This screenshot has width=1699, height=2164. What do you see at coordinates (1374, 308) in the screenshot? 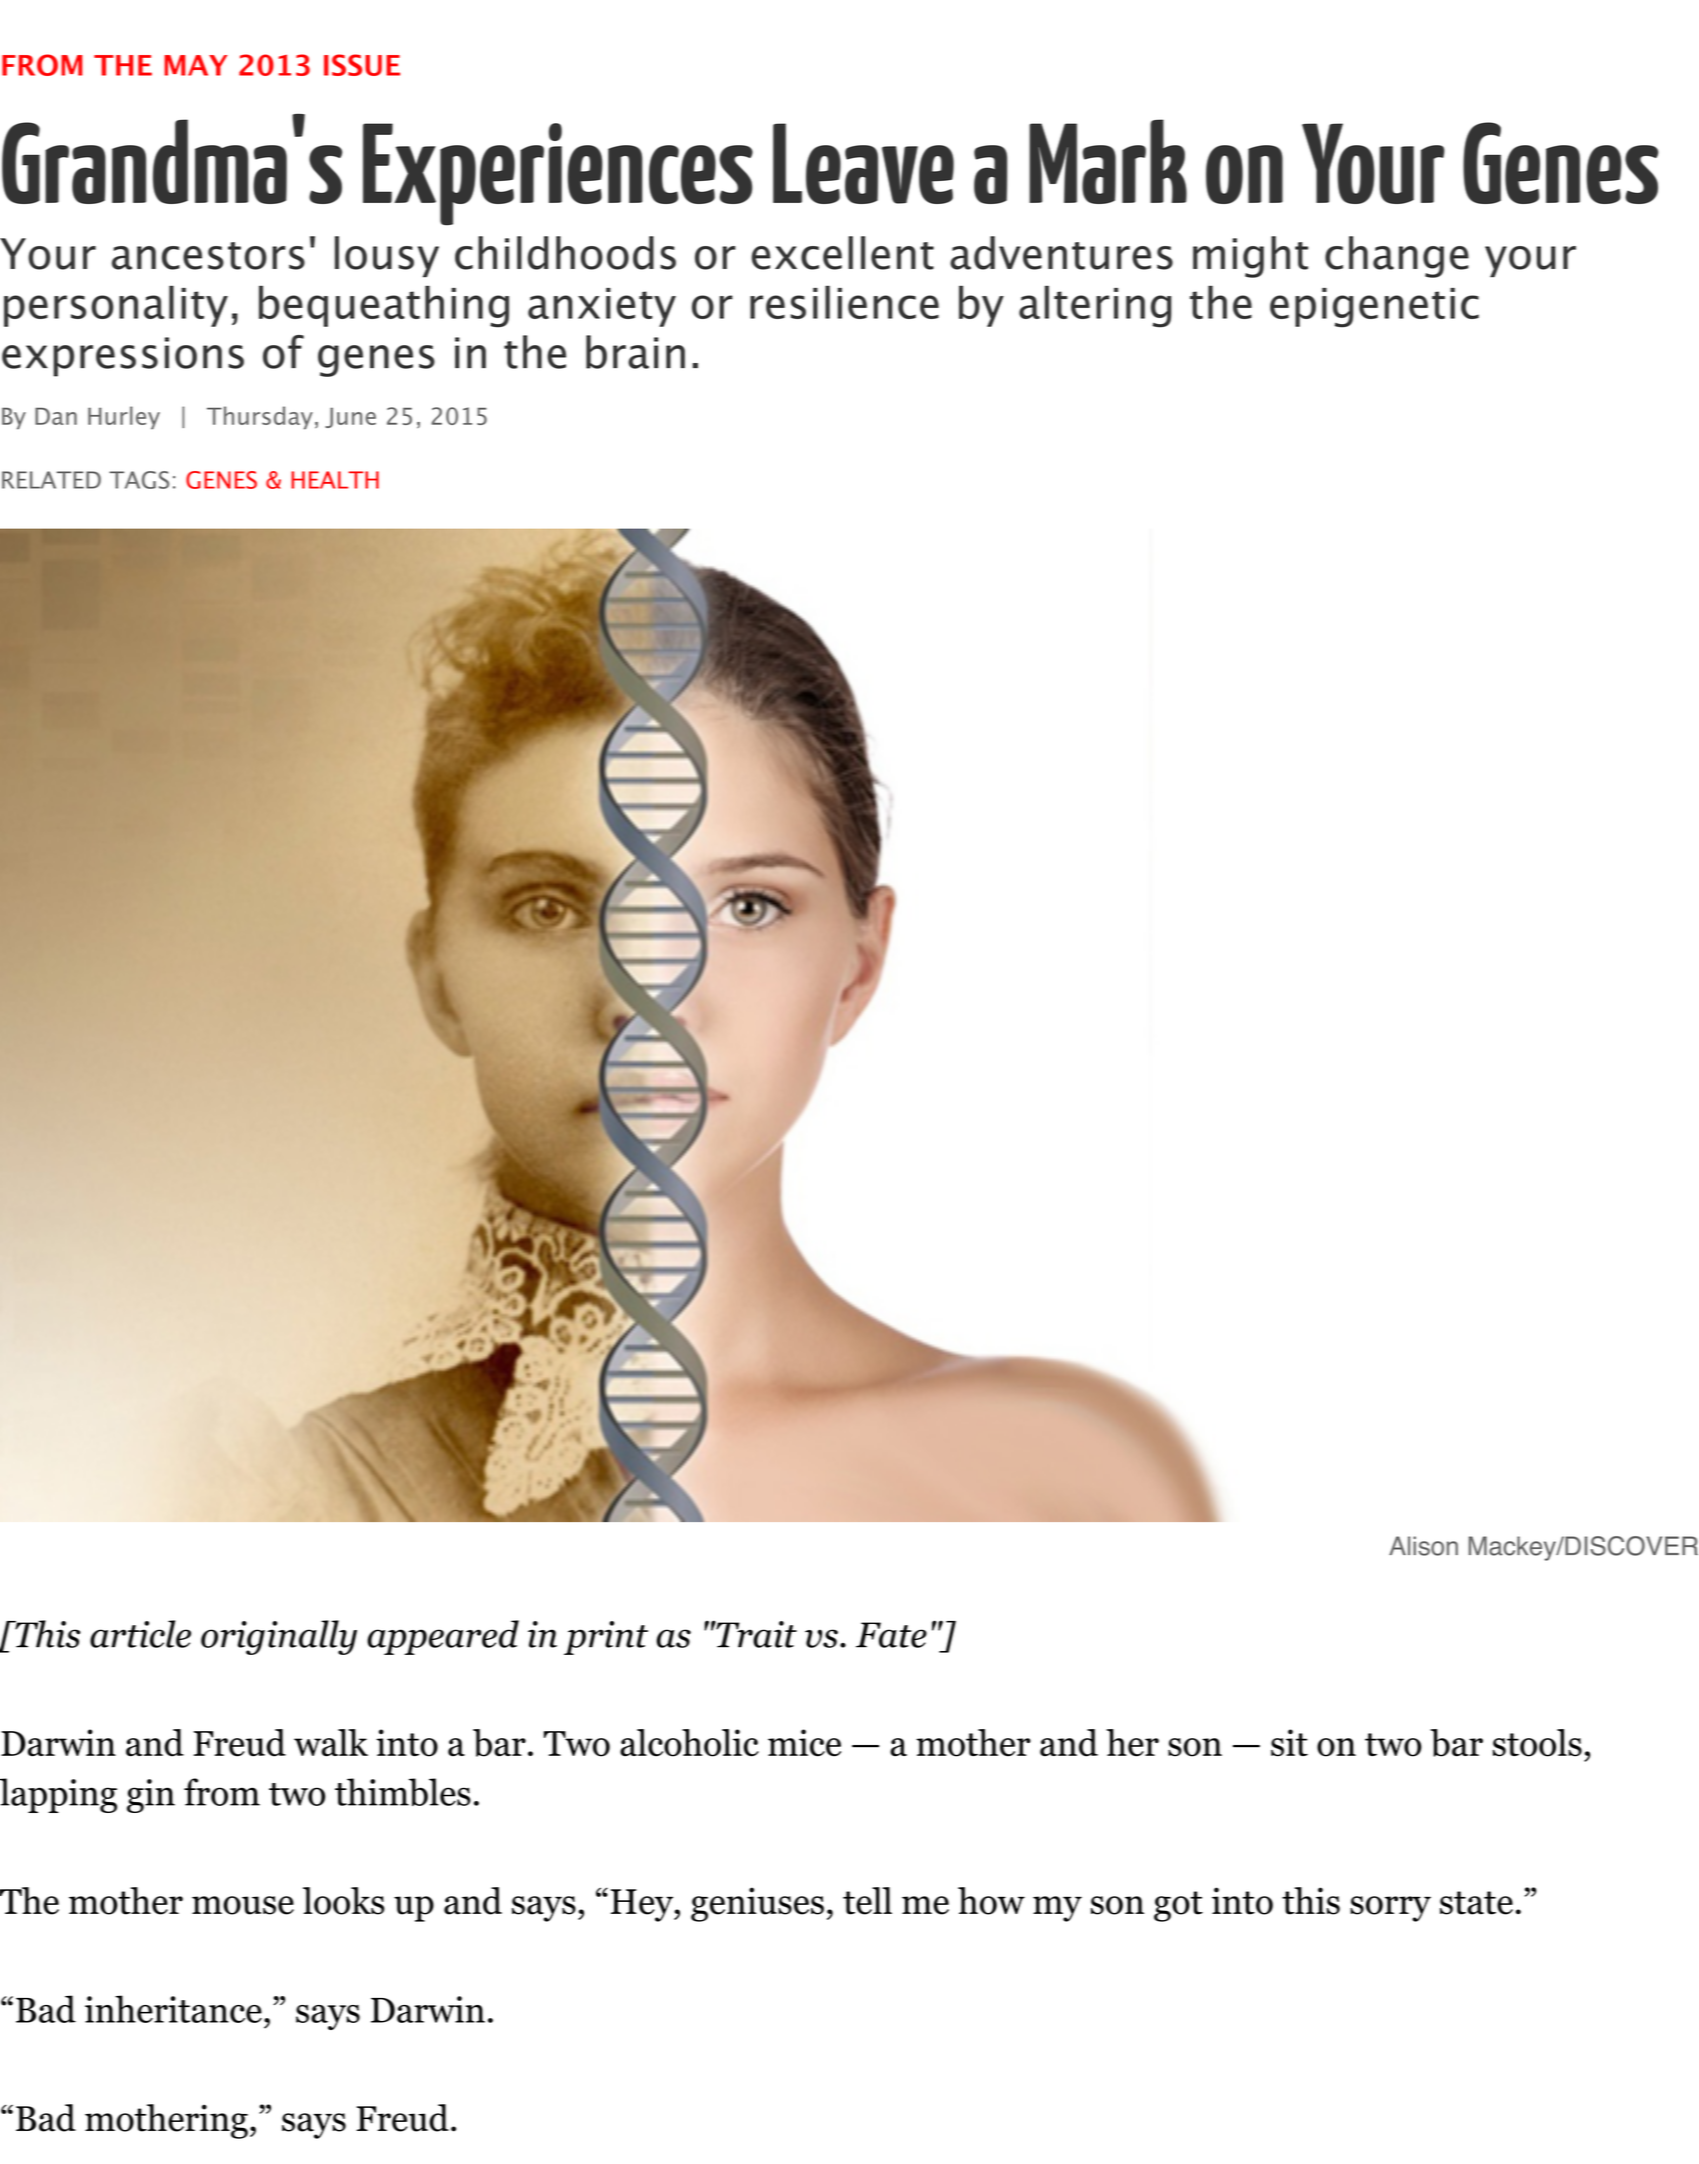
I see `epigenetic` at bounding box center [1374, 308].
